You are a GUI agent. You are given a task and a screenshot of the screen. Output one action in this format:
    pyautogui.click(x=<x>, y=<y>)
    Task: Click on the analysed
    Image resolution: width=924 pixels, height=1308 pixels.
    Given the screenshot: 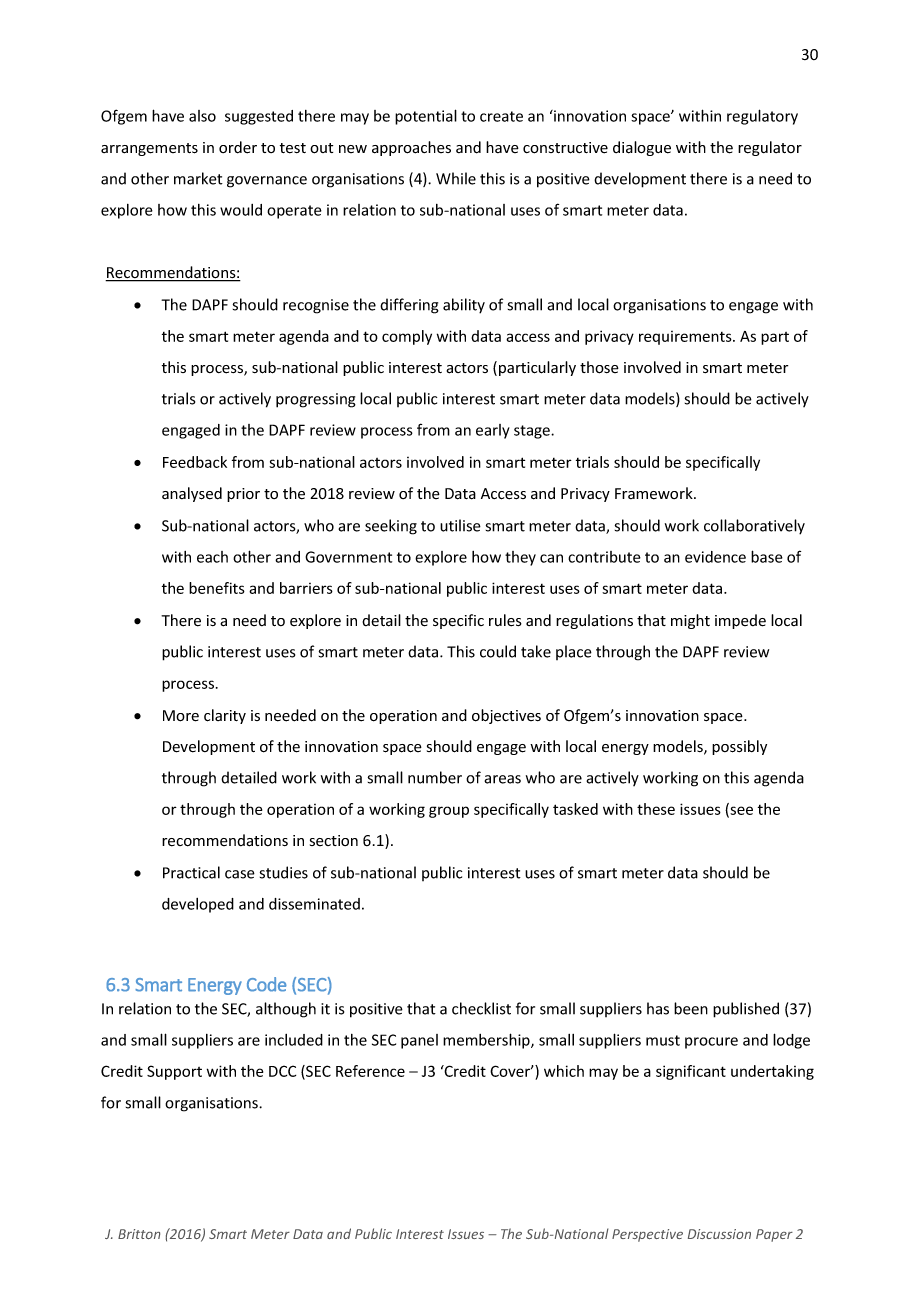 What is the action you would take?
    pyautogui.click(x=192, y=494)
